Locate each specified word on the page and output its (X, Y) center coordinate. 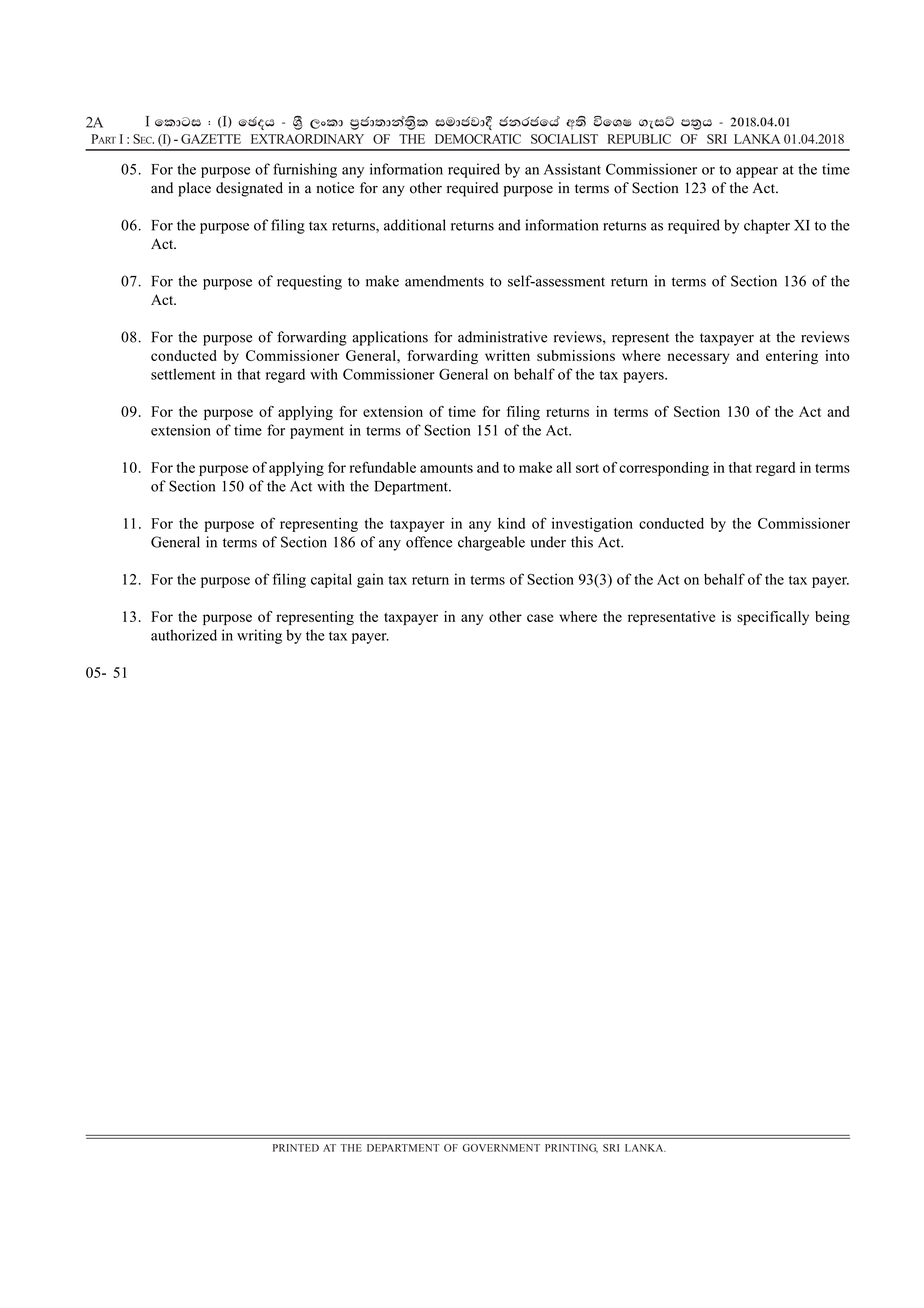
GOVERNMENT (501, 1148)
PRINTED (296, 1148)
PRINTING (571, 1148)
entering (792, 357)
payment (317, 432)
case (540, 618)
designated (249, 189)
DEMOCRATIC (478, 139)
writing (259, 636)
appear (757, 172)
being (832, 618)
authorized (184, 635)
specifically (773, 618)
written (507, 355)
